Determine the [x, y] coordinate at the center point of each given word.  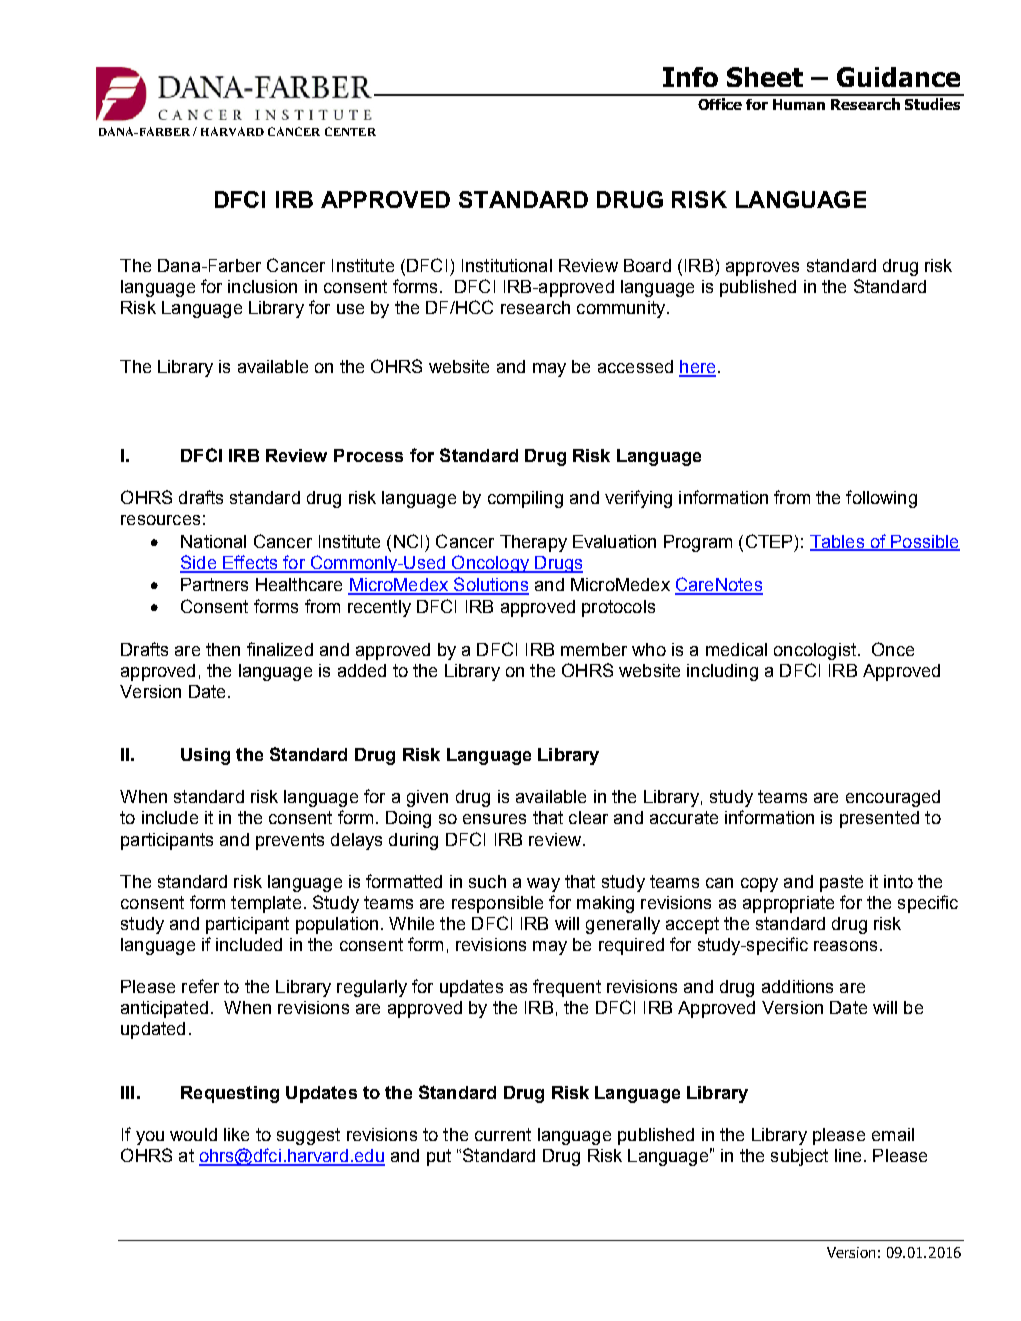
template [266, 904]
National [213, 541]
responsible [497, 904]
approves [762, 269]
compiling [525, 499]
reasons [845, 946]
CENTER [350, 131]
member [594, 649]
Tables [838, 542]
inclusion [262, 286]
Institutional [507, 265]
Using [205, 756]
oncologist [815, 651]
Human [799, 104]
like [236, 1134]
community [621, 309]
